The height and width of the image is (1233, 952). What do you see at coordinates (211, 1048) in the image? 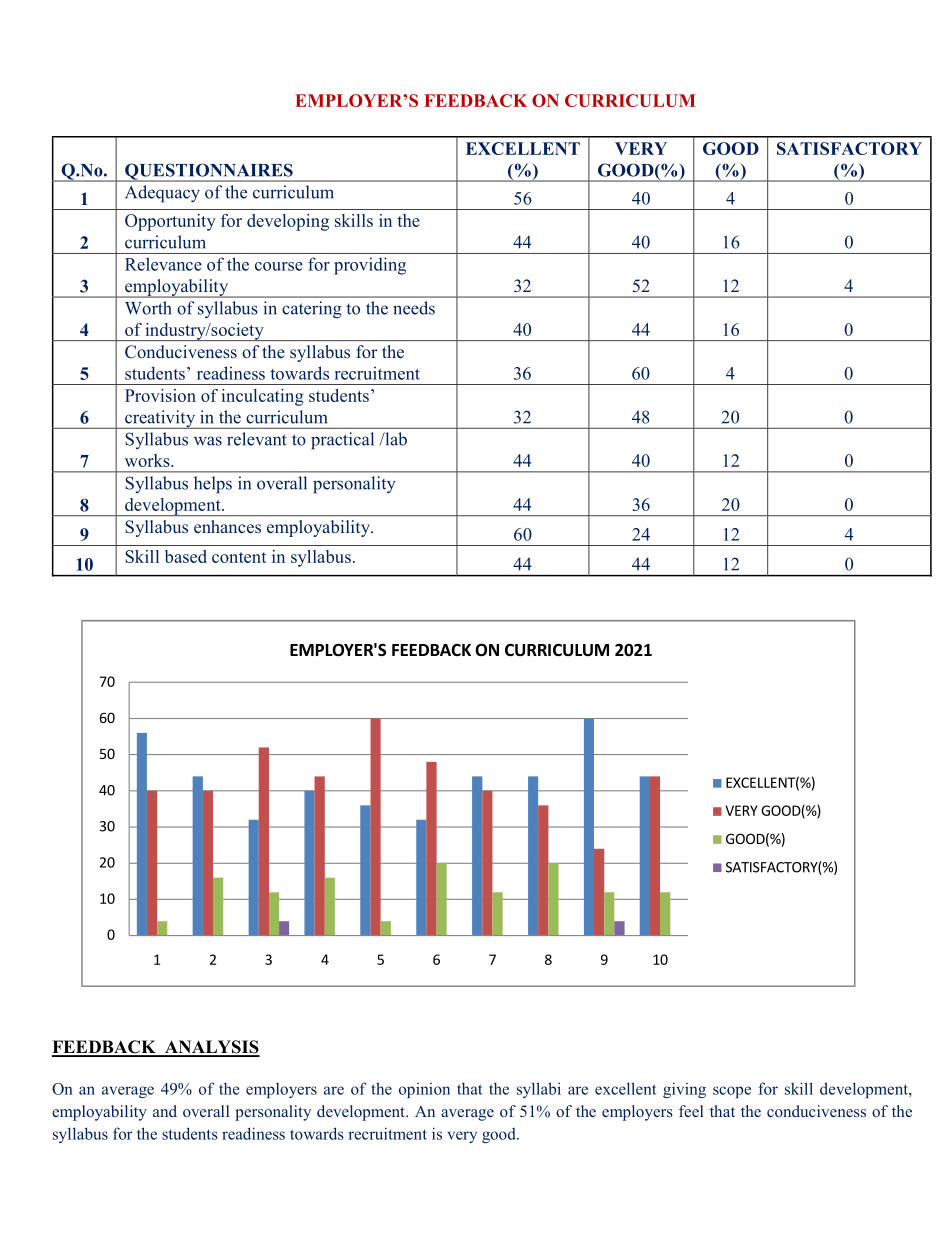
I see `ANALYSIS` at bounding box center [211, 1048].
